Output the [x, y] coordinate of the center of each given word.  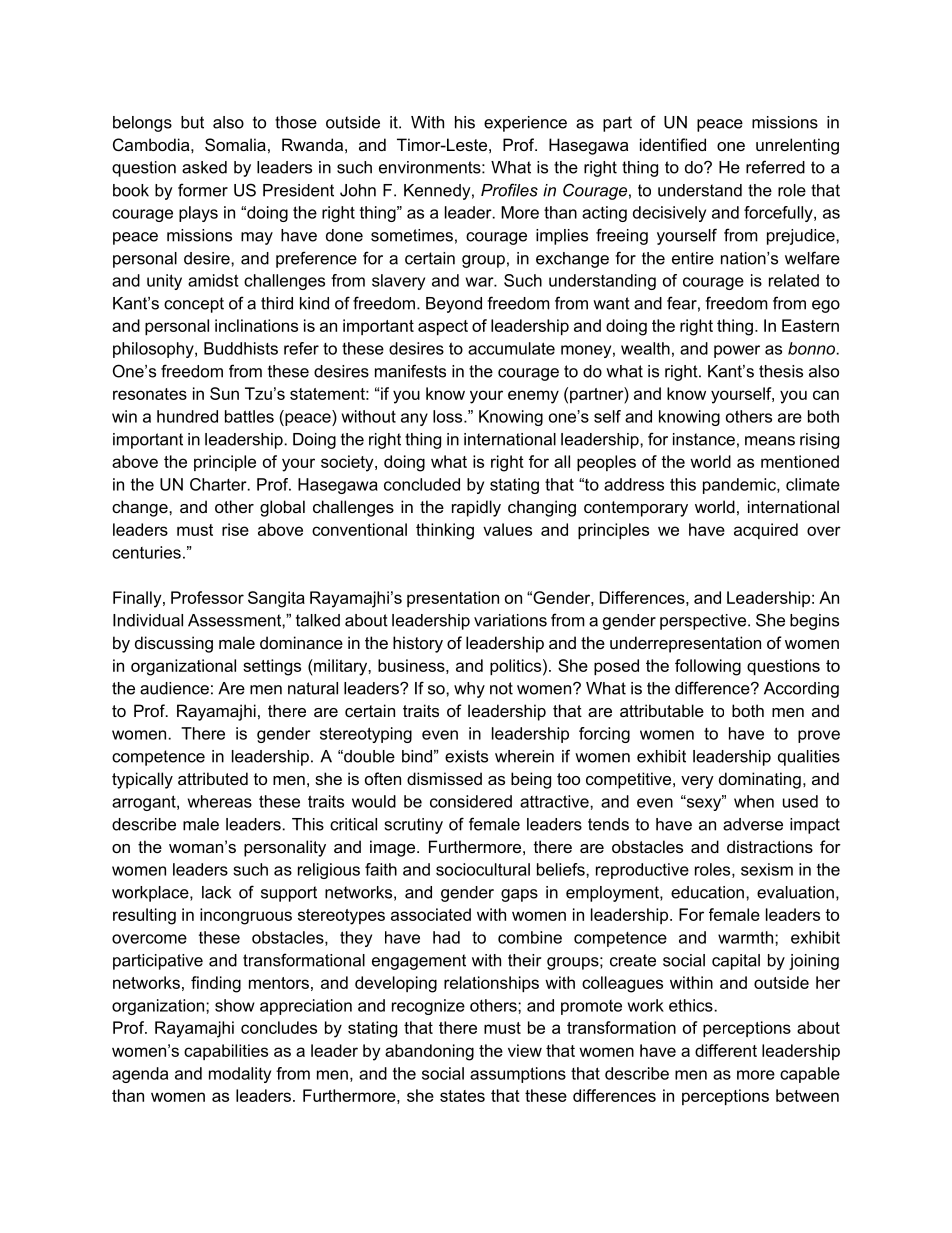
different [726, 1050]
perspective [704, 622]
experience [525, 124]
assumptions [518, 1075]
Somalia [235, 144]
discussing [174, 644]
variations [510, 620]
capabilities [226, 1052]
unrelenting [797, 146]
